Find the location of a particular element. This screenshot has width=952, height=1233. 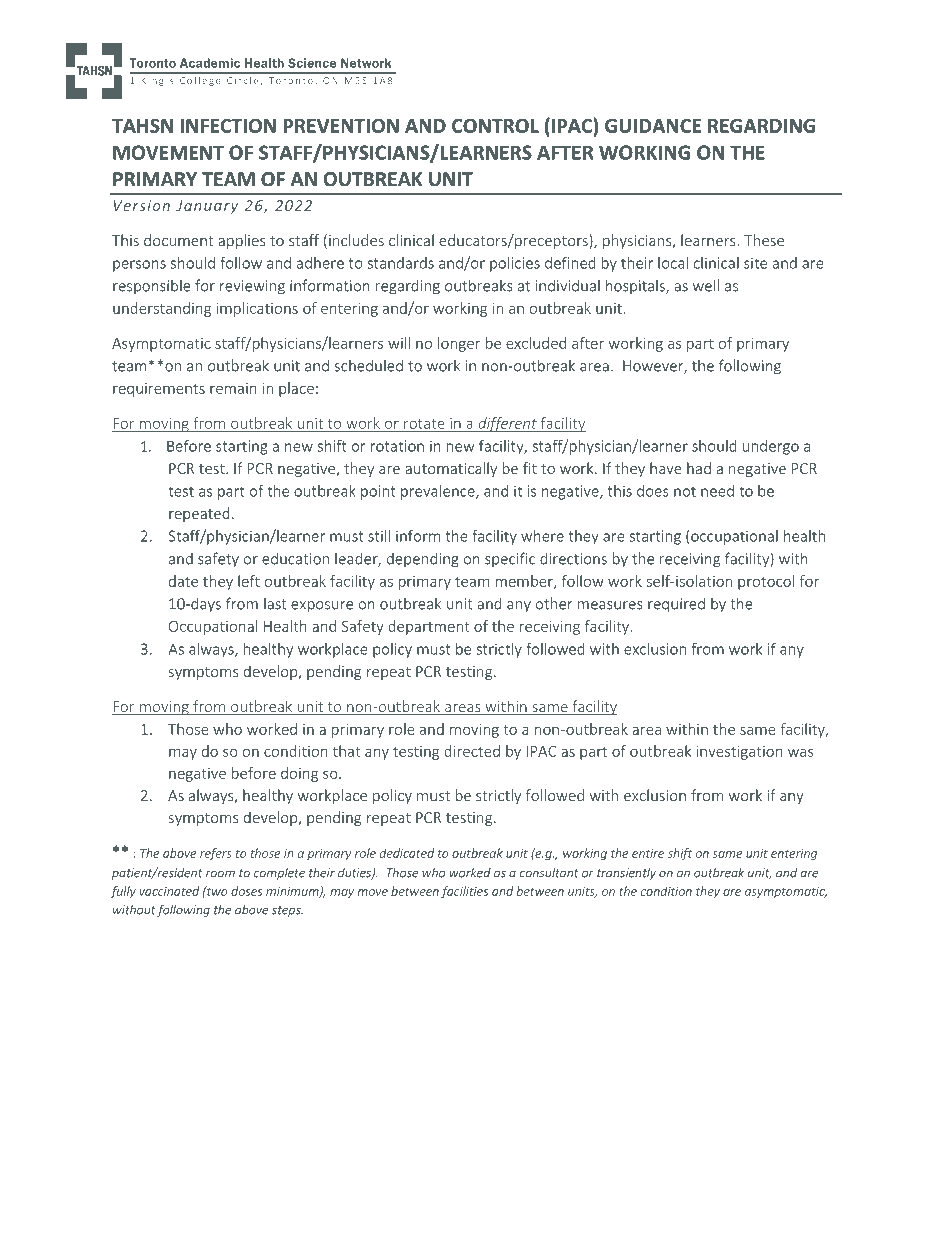

GUIDANCE is located at coordinates (653, 125).
